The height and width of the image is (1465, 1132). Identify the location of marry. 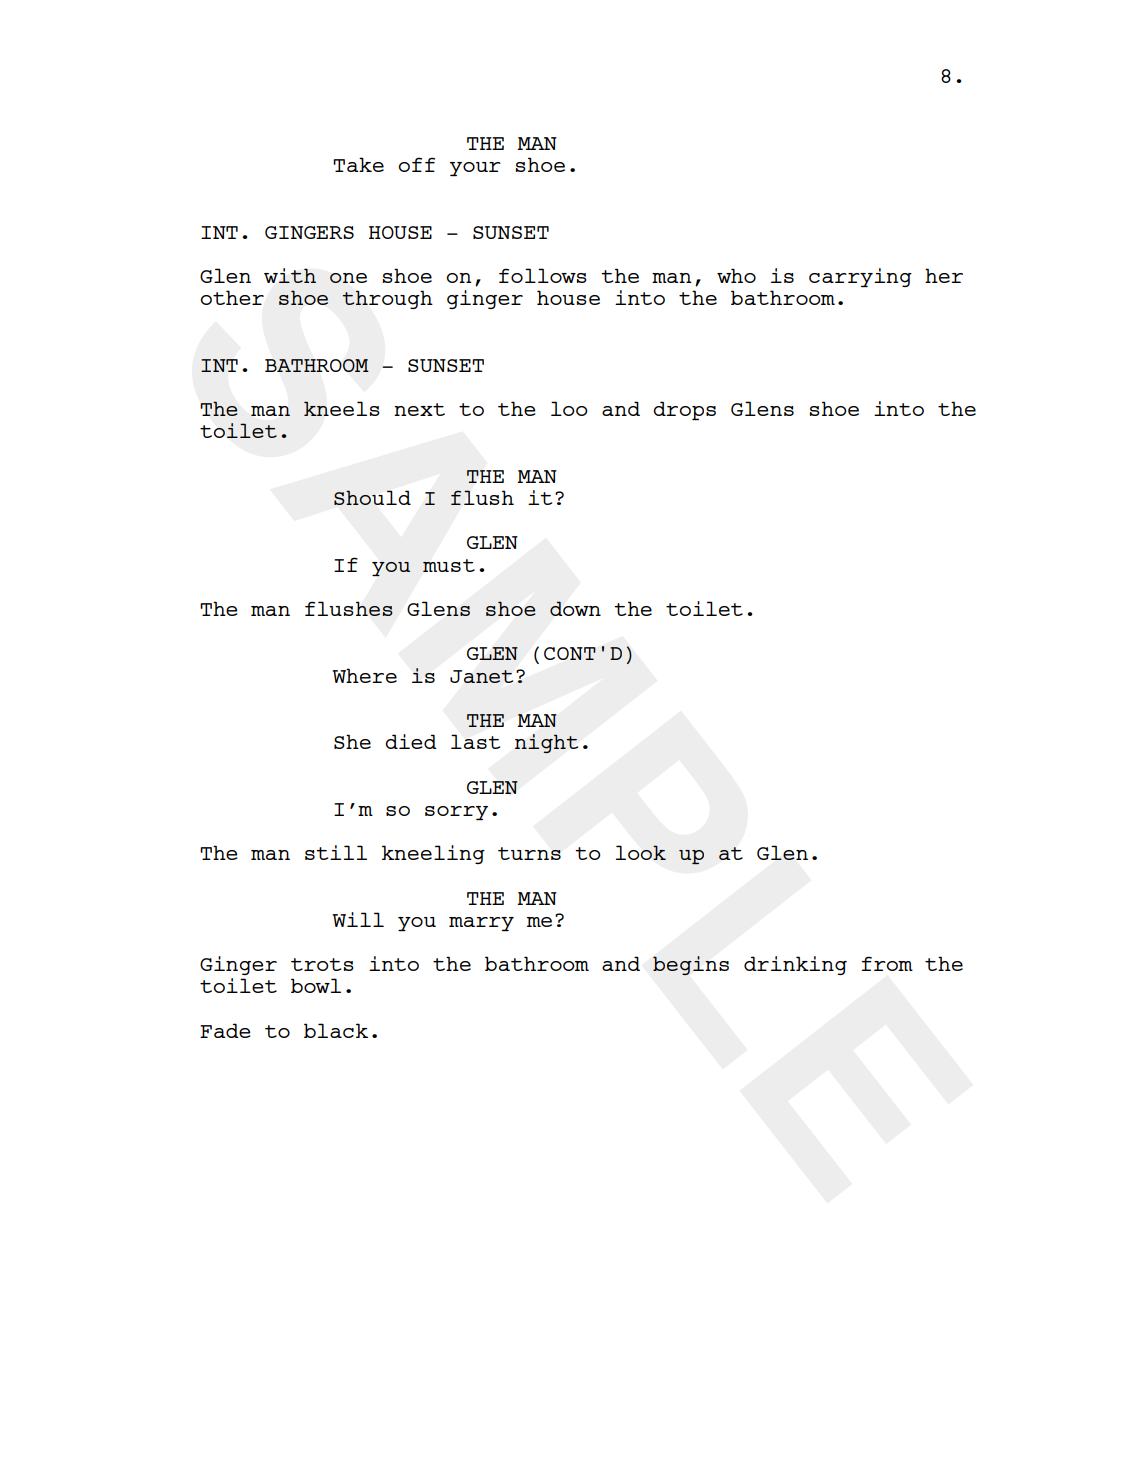
(481, 924).
